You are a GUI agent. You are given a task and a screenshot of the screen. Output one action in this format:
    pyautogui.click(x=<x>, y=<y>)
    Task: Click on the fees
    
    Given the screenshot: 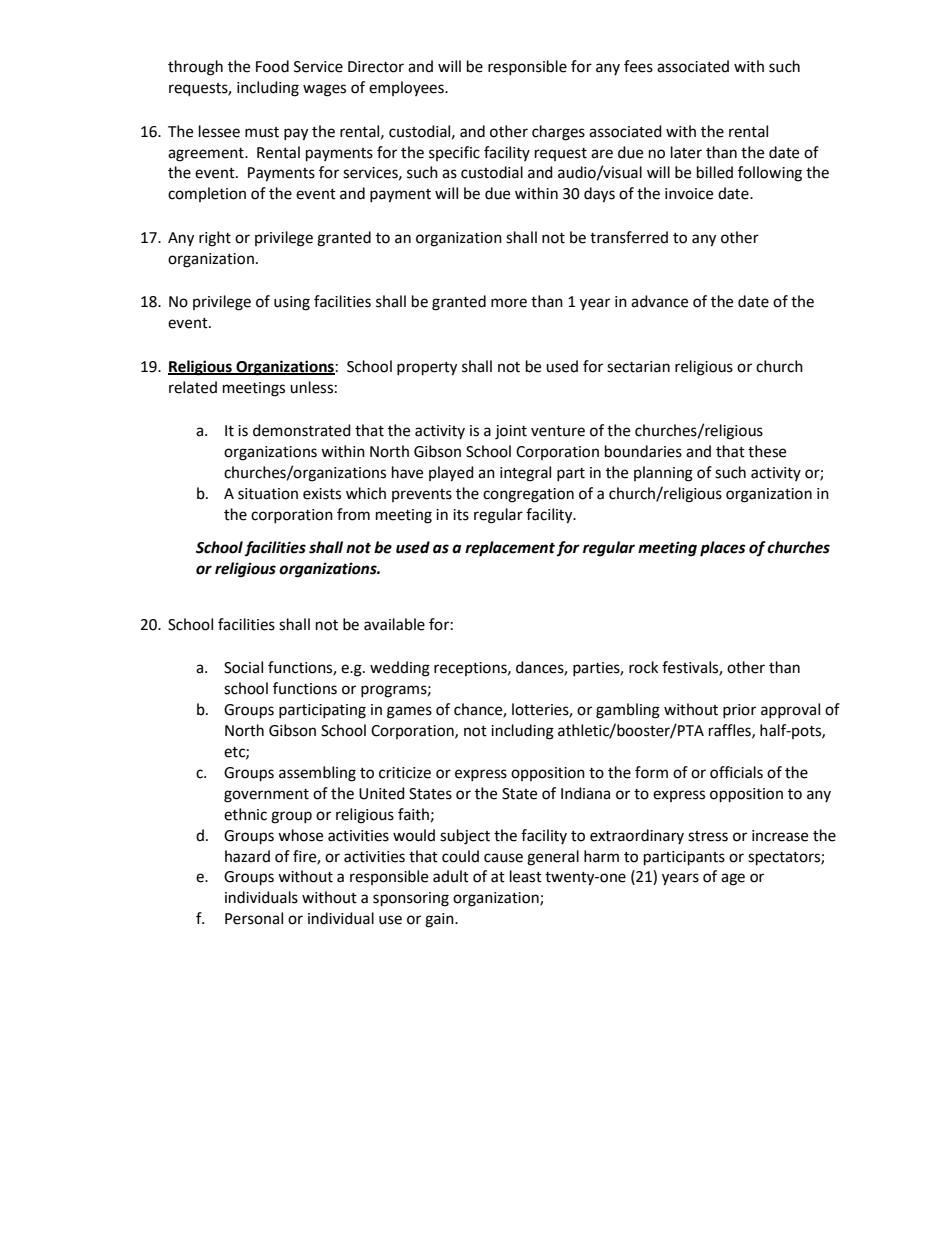 What is the action you would take?
    pyautogui.click(x=638, y=66)
